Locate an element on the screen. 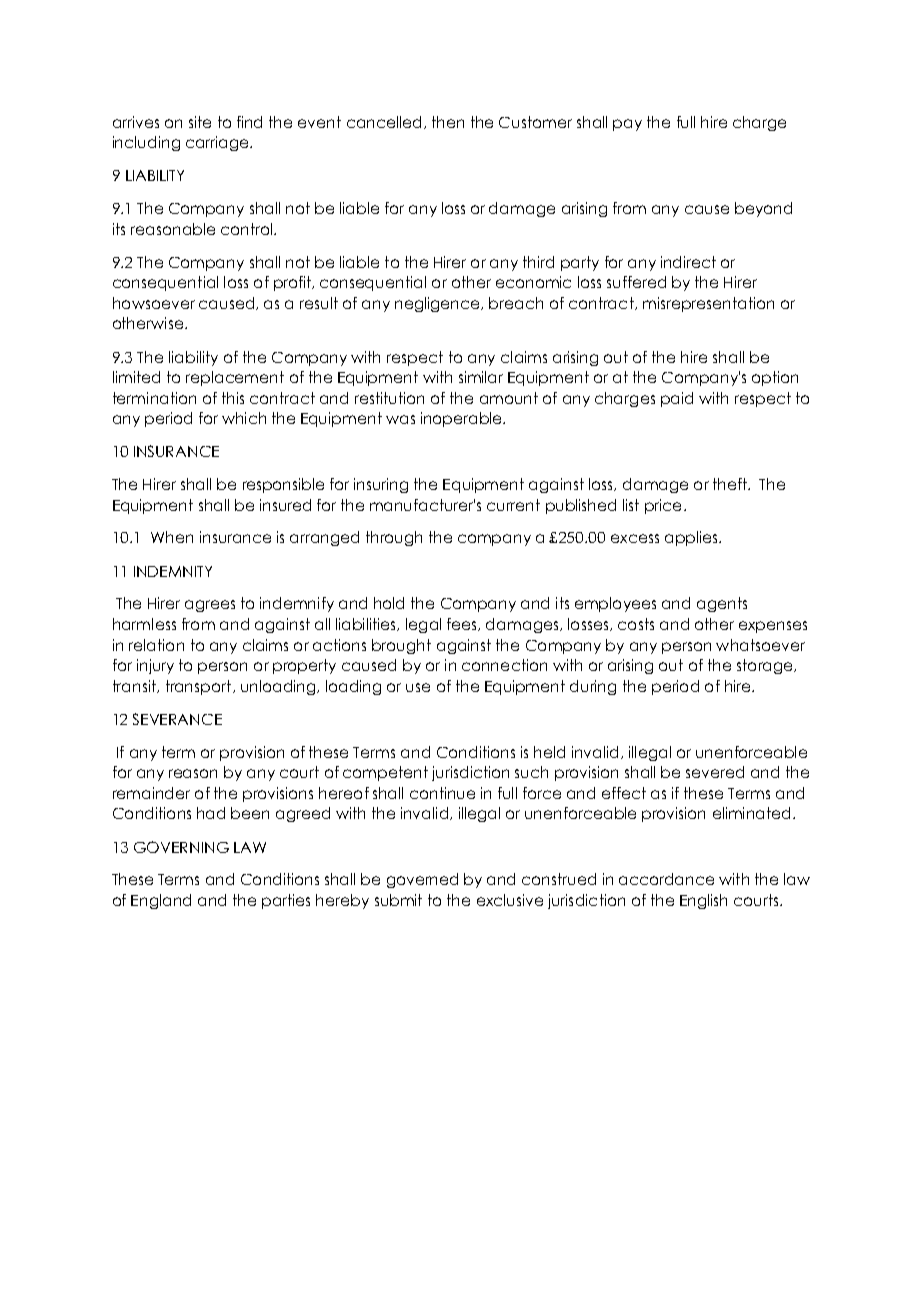  GOVERNING is located at coordinates (181, 847).
